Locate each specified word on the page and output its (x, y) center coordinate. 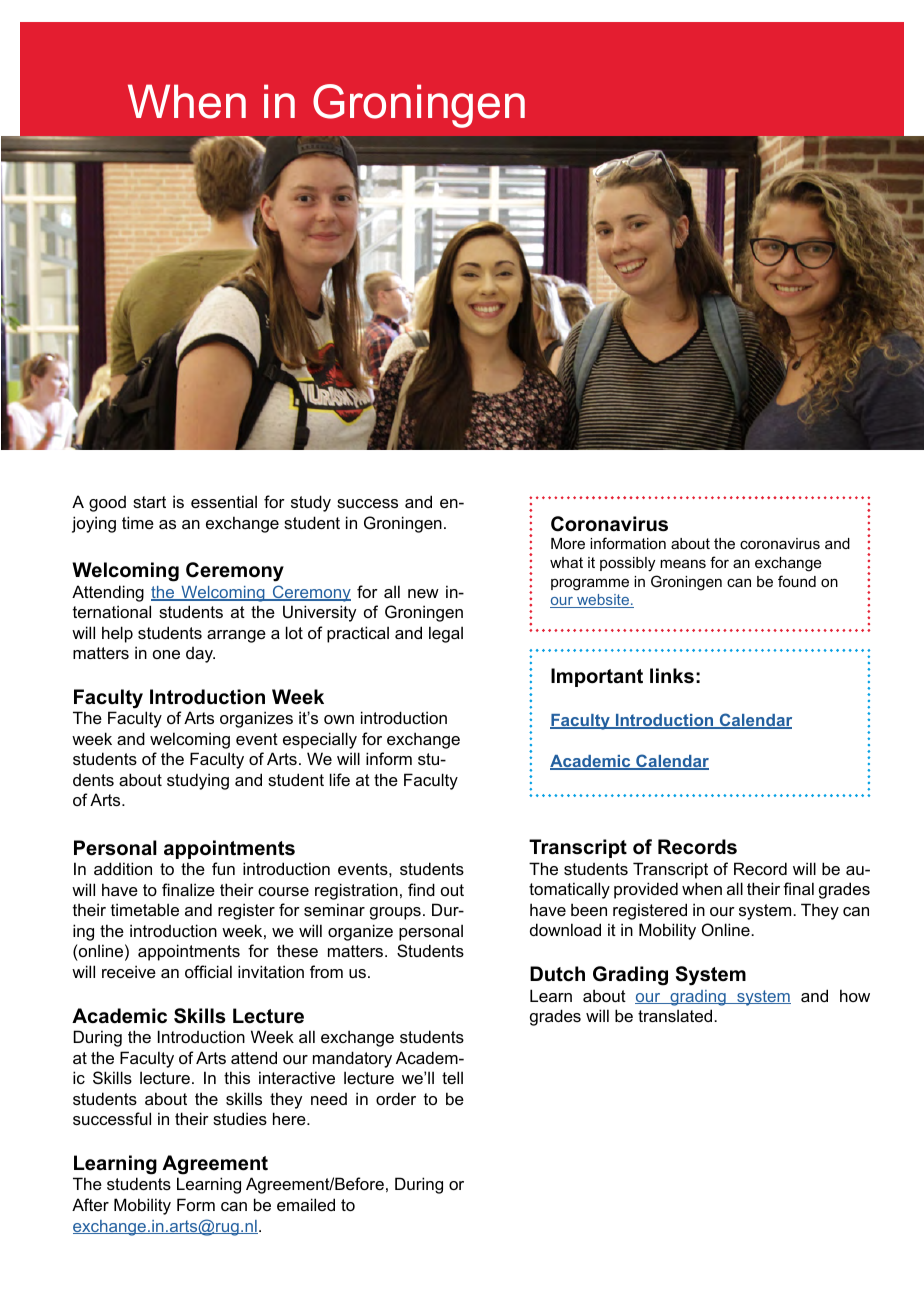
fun (223, 868)
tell (452, 1077)
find (421, 889)
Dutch (557, 974)
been (589, 909)
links (672, 676)
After (90, 1204)
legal (446, 634)
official (208, 971)
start (149, 502)
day (200, 655)
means (683, 563)
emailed (306, 1204)
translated (676, 1015)
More (568, 543)
